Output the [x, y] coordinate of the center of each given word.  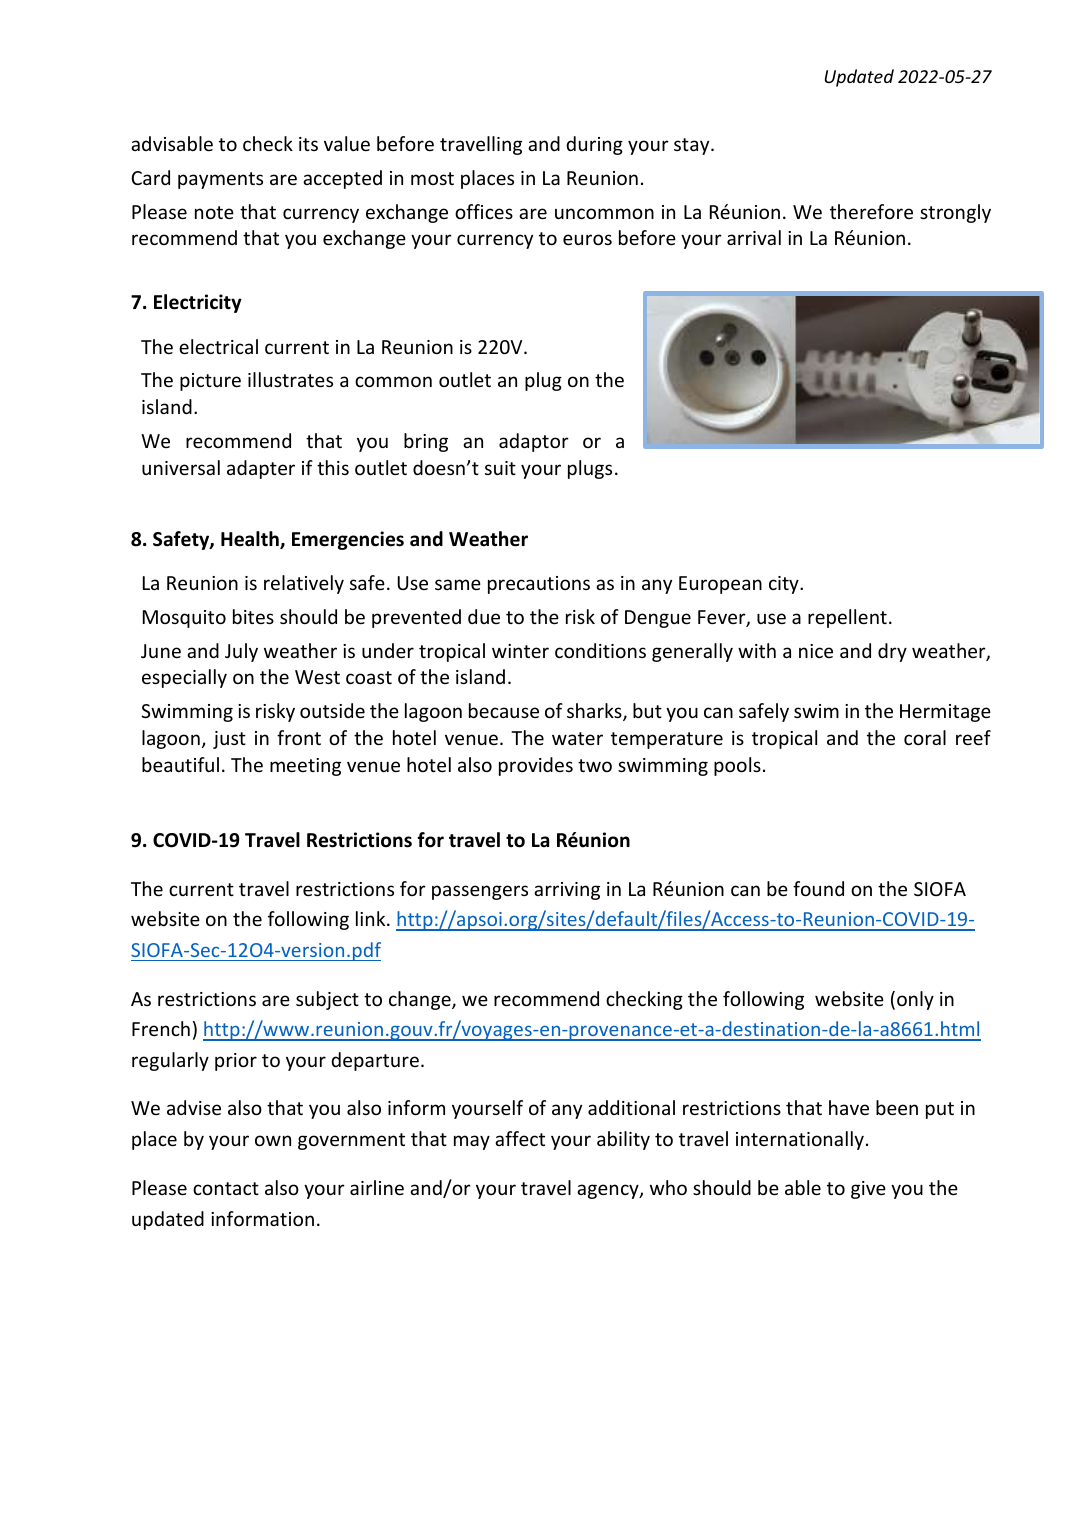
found [818, 888]
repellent [847, 618]
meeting [305, 767]
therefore [871, 211]
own [273, 1140]
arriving [567, 891]
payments [220, 180]
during [594, 145]
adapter [261, 469]
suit [500, 468]
